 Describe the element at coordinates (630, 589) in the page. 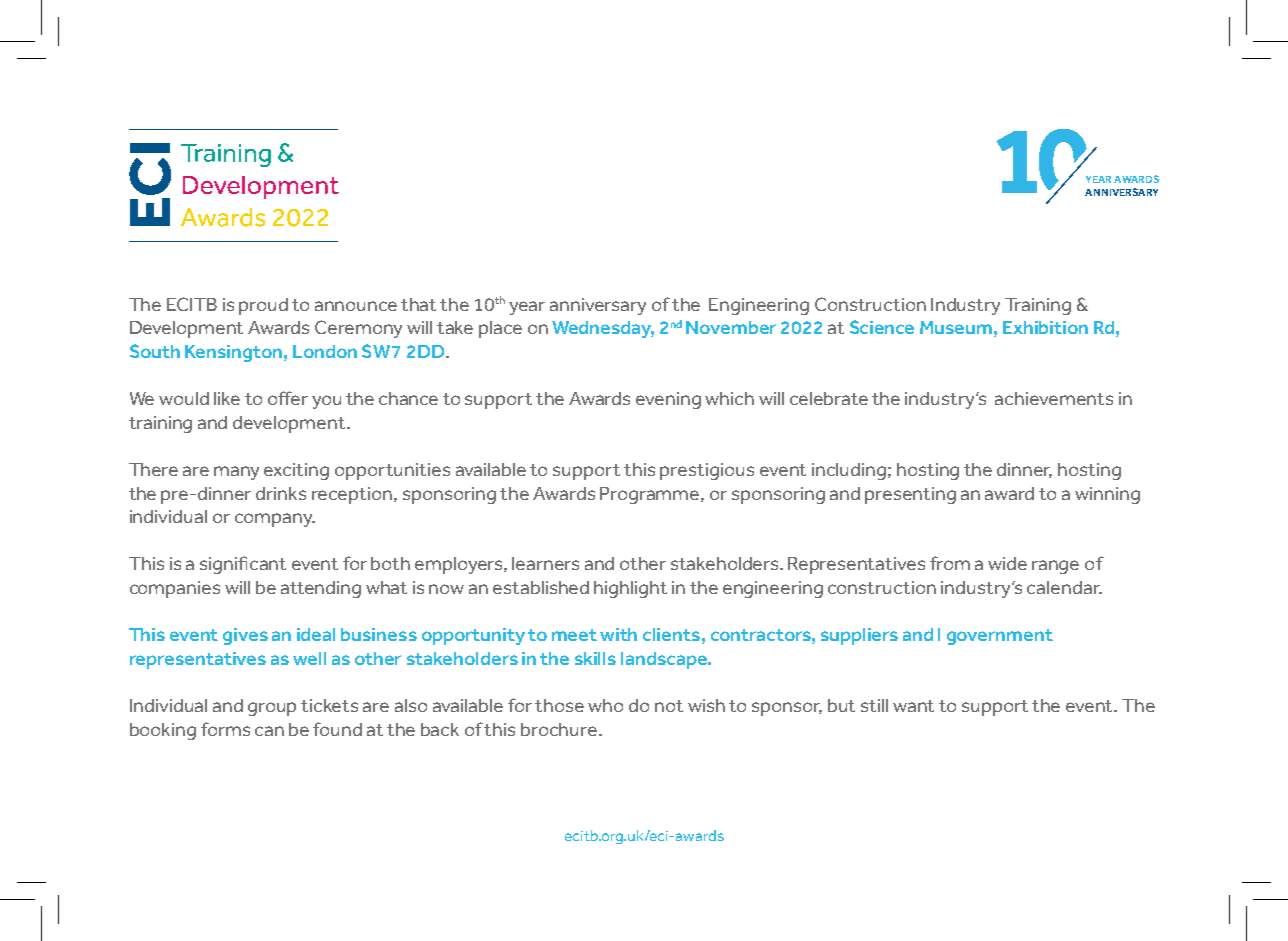

I see `highlight` at that location.
